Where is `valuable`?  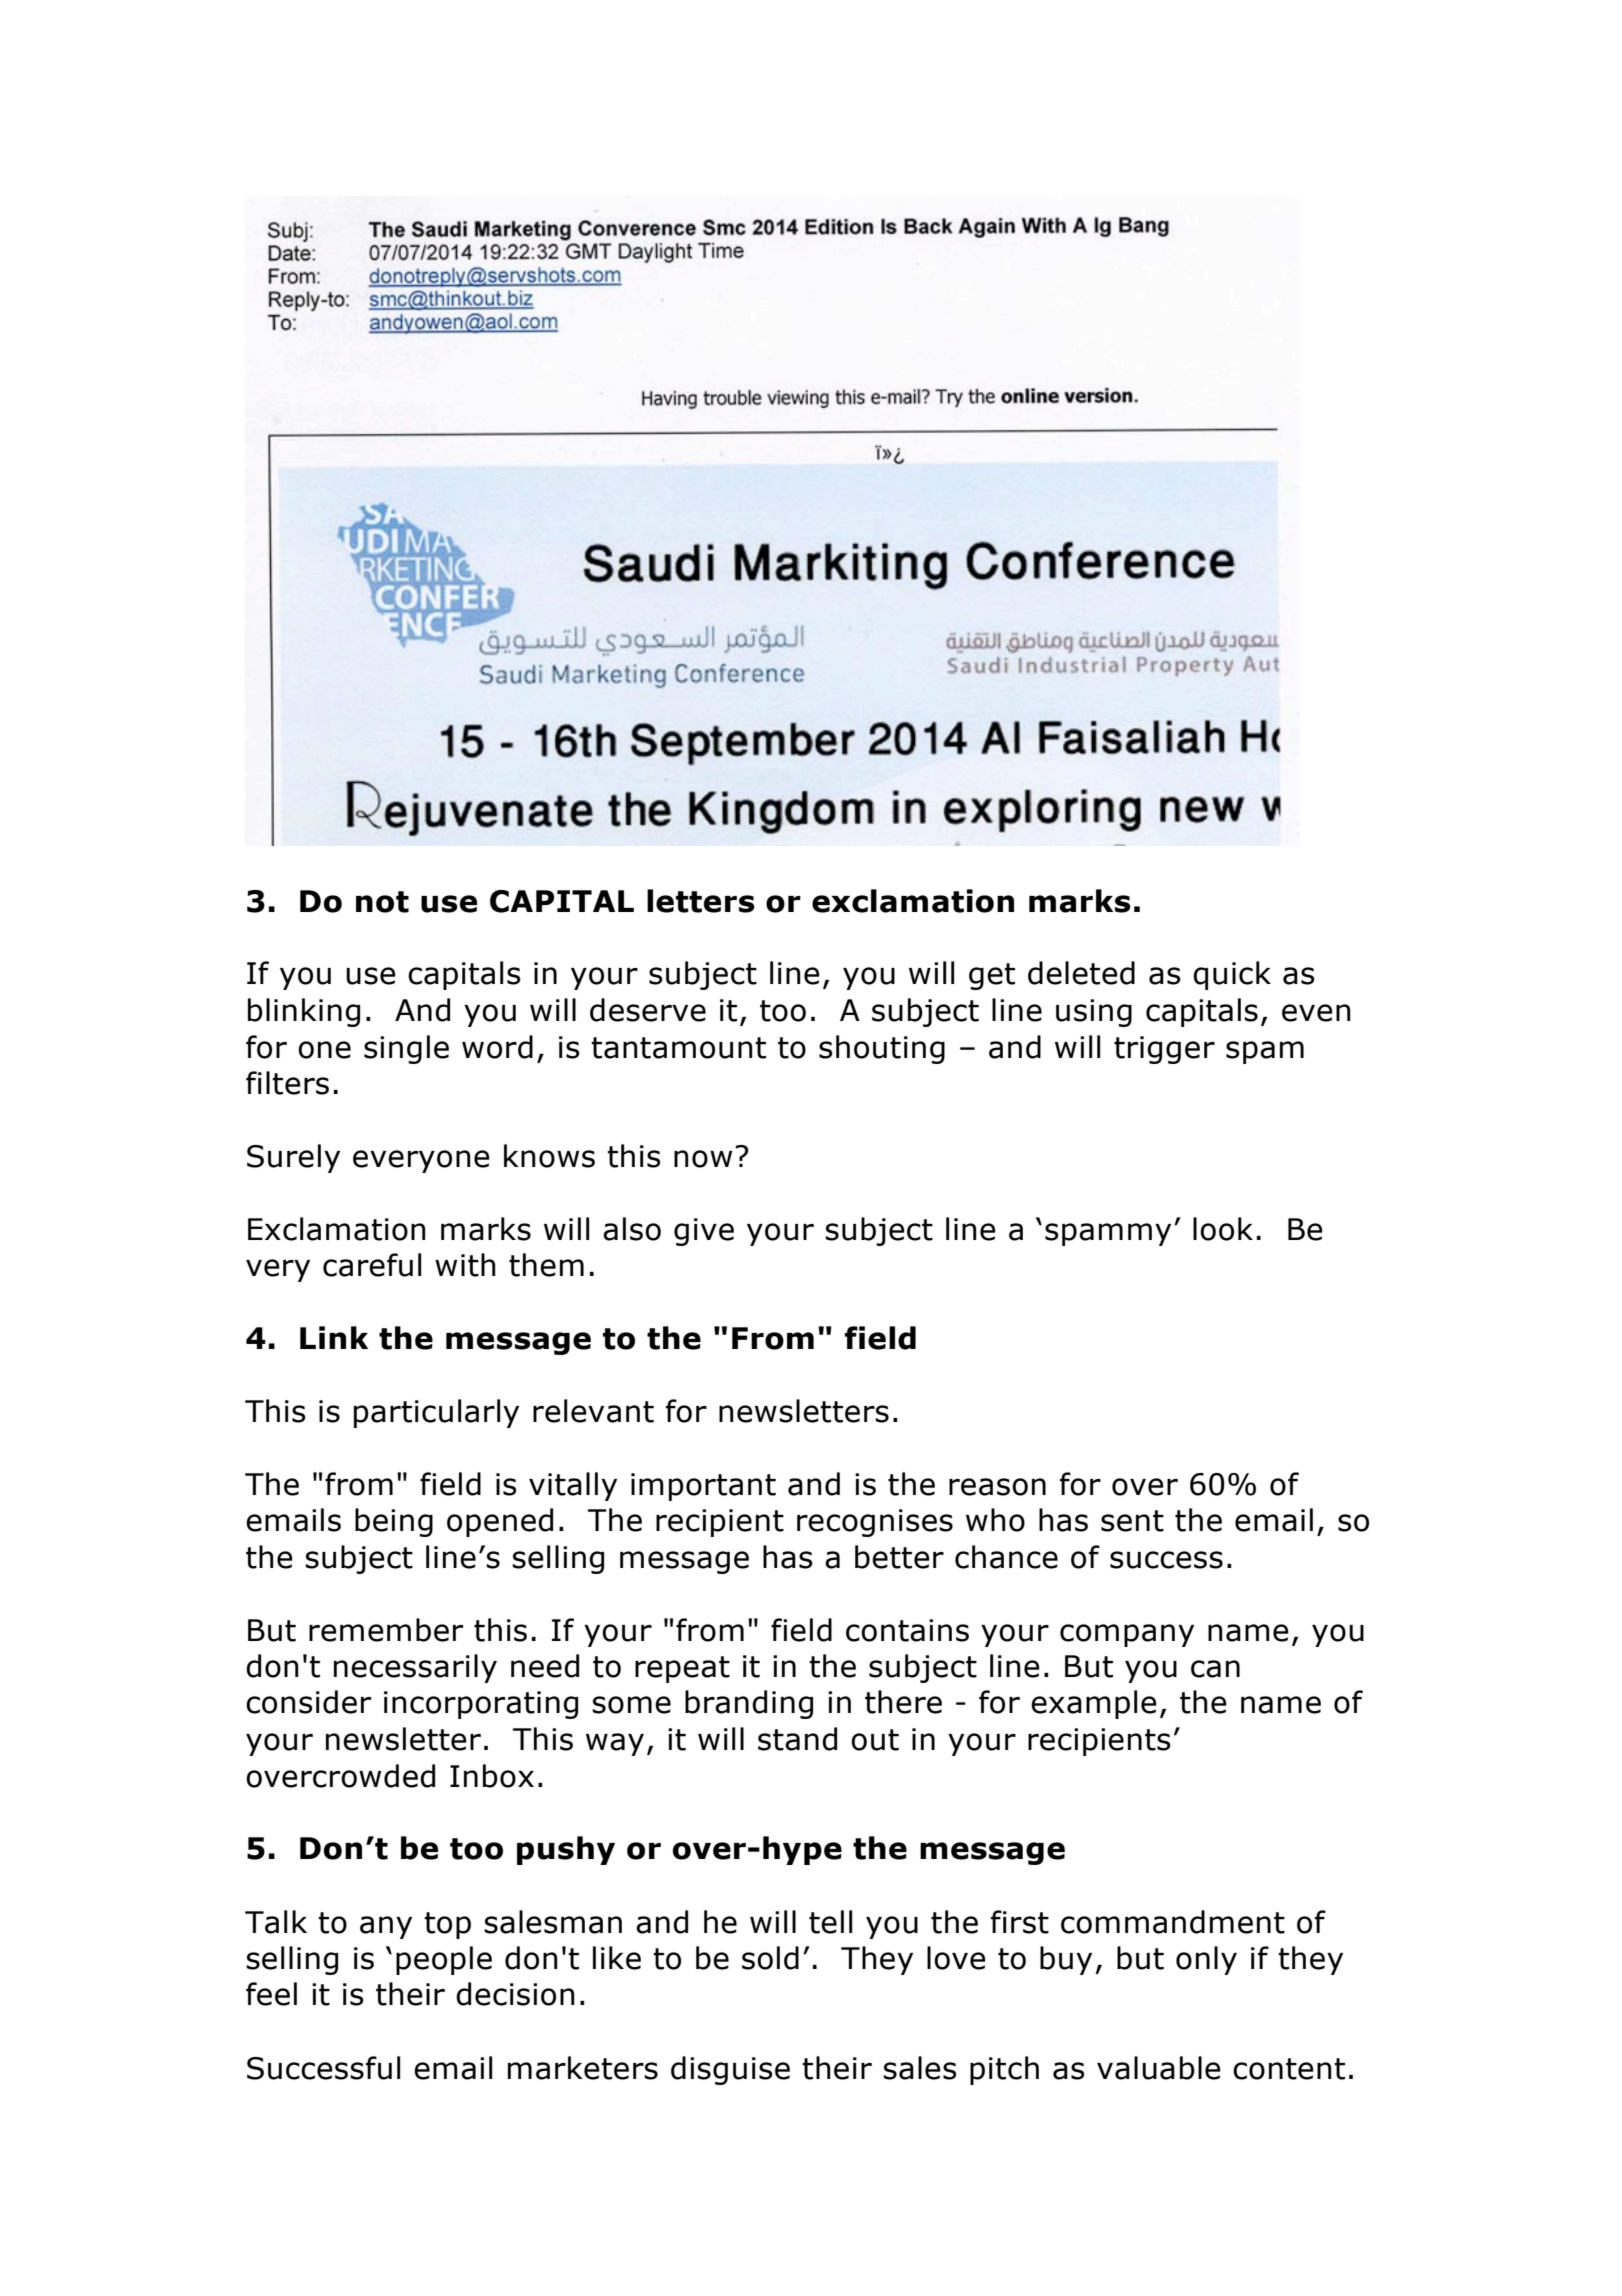 valuable is located at coordinates (1159, 2068).
